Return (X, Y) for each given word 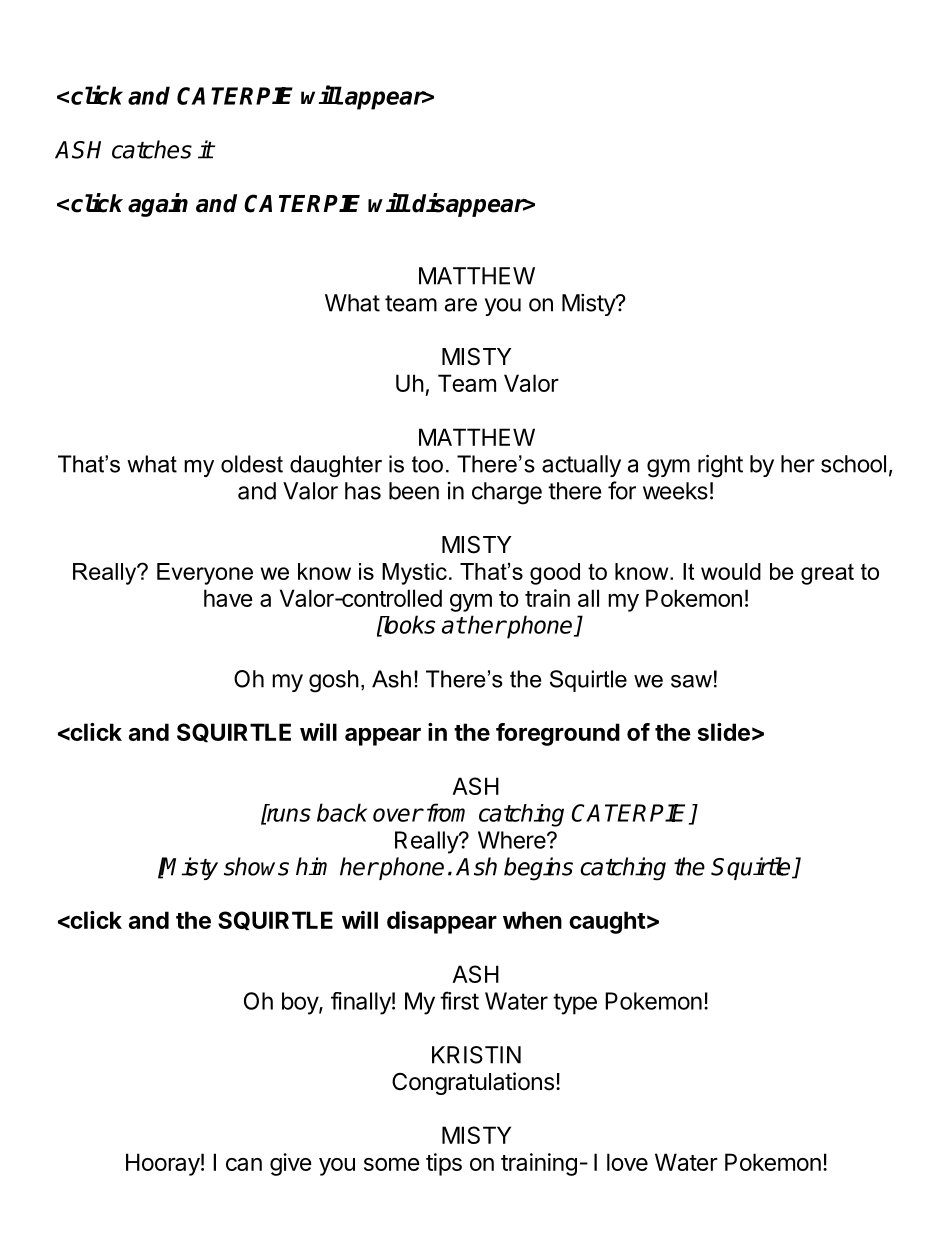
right (720, 466)
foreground (558, 734)
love (627, 1162)
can (244, 1164)
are (461, 305)
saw (691, 681)
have (228, 598)
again (158, 205)
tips (444, 1164)
